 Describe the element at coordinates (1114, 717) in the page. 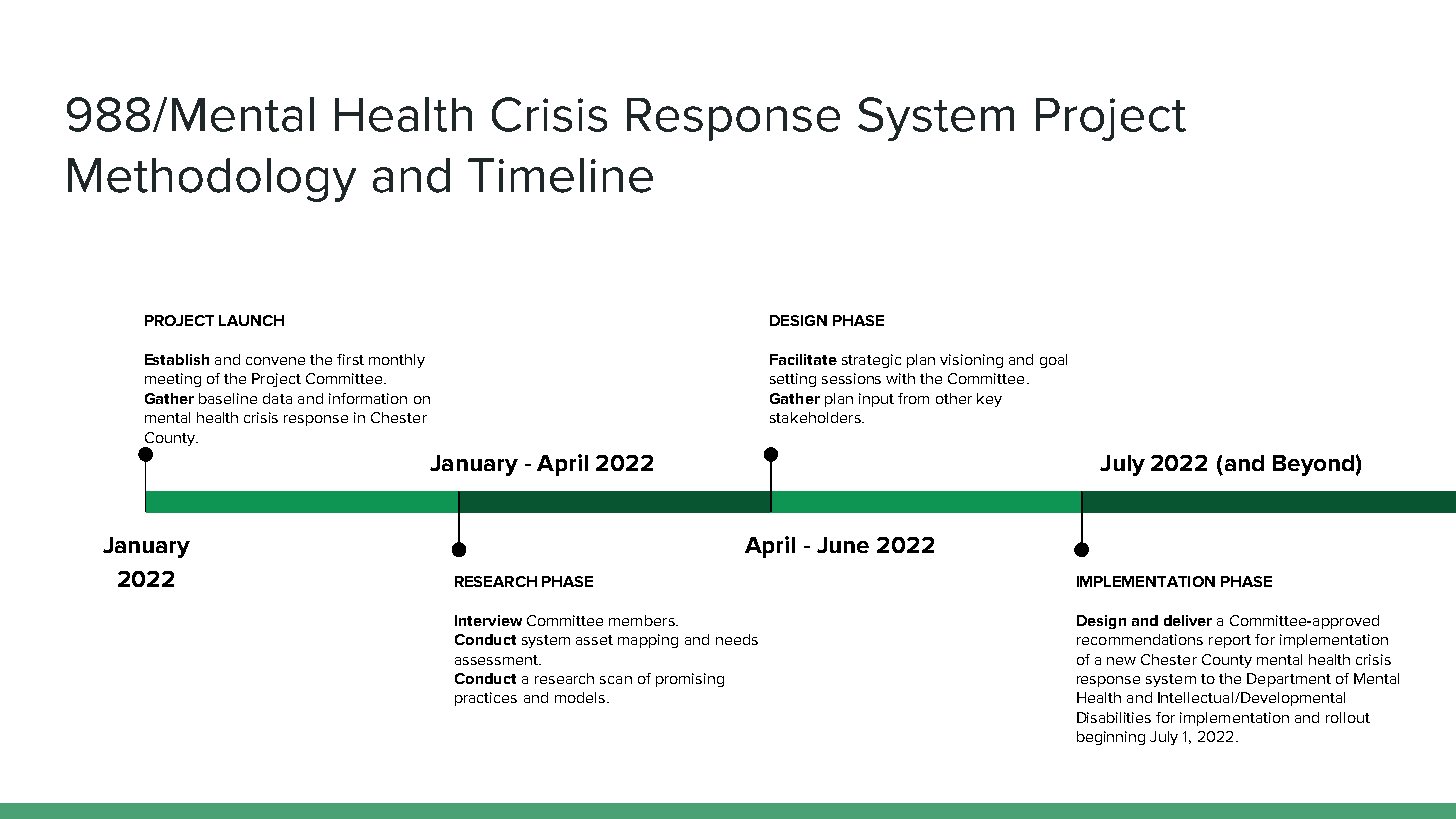

I see `Disabilities` at that location.
